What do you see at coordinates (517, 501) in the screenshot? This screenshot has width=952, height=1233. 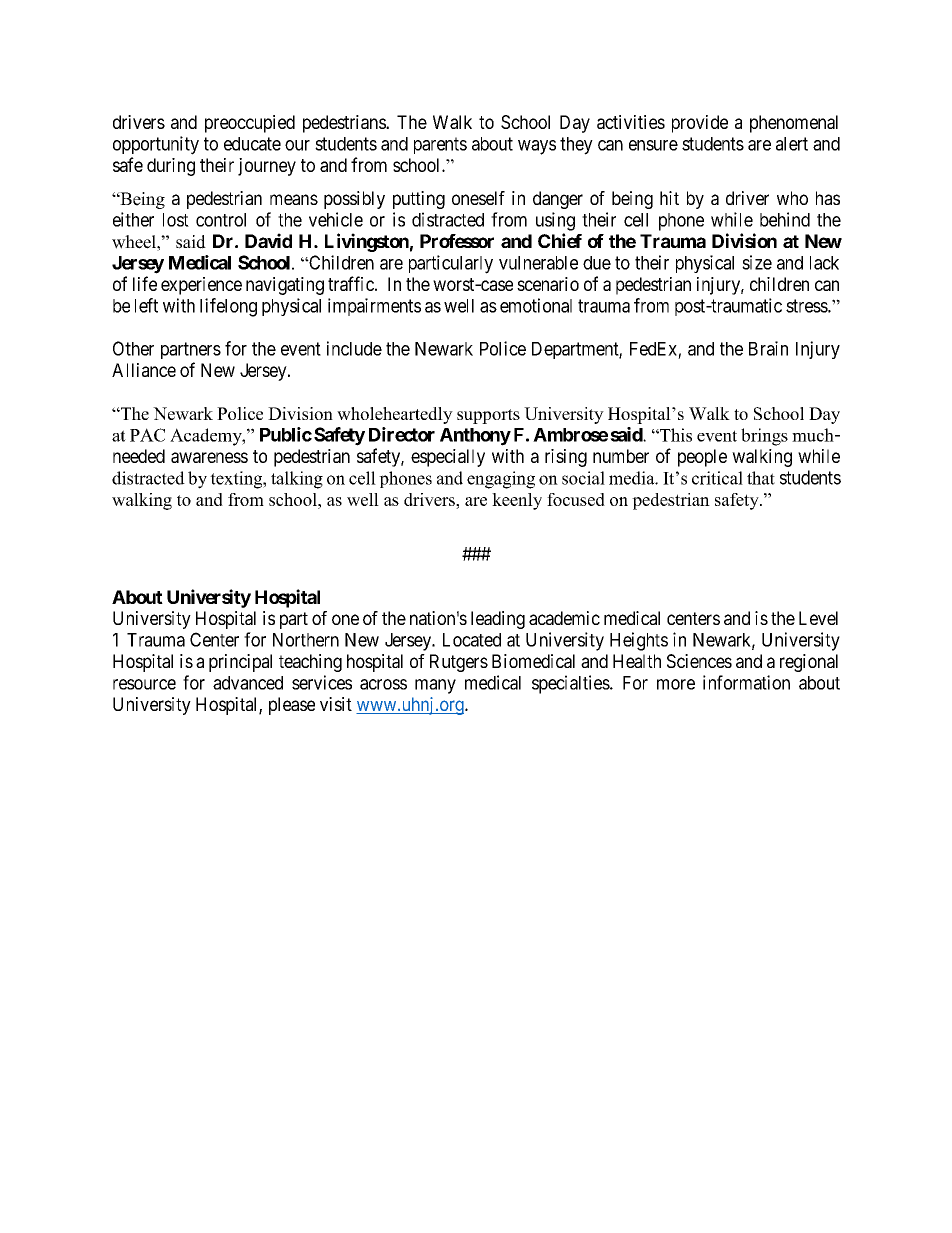 I see `keenly` at bounding box center [517, 501].
